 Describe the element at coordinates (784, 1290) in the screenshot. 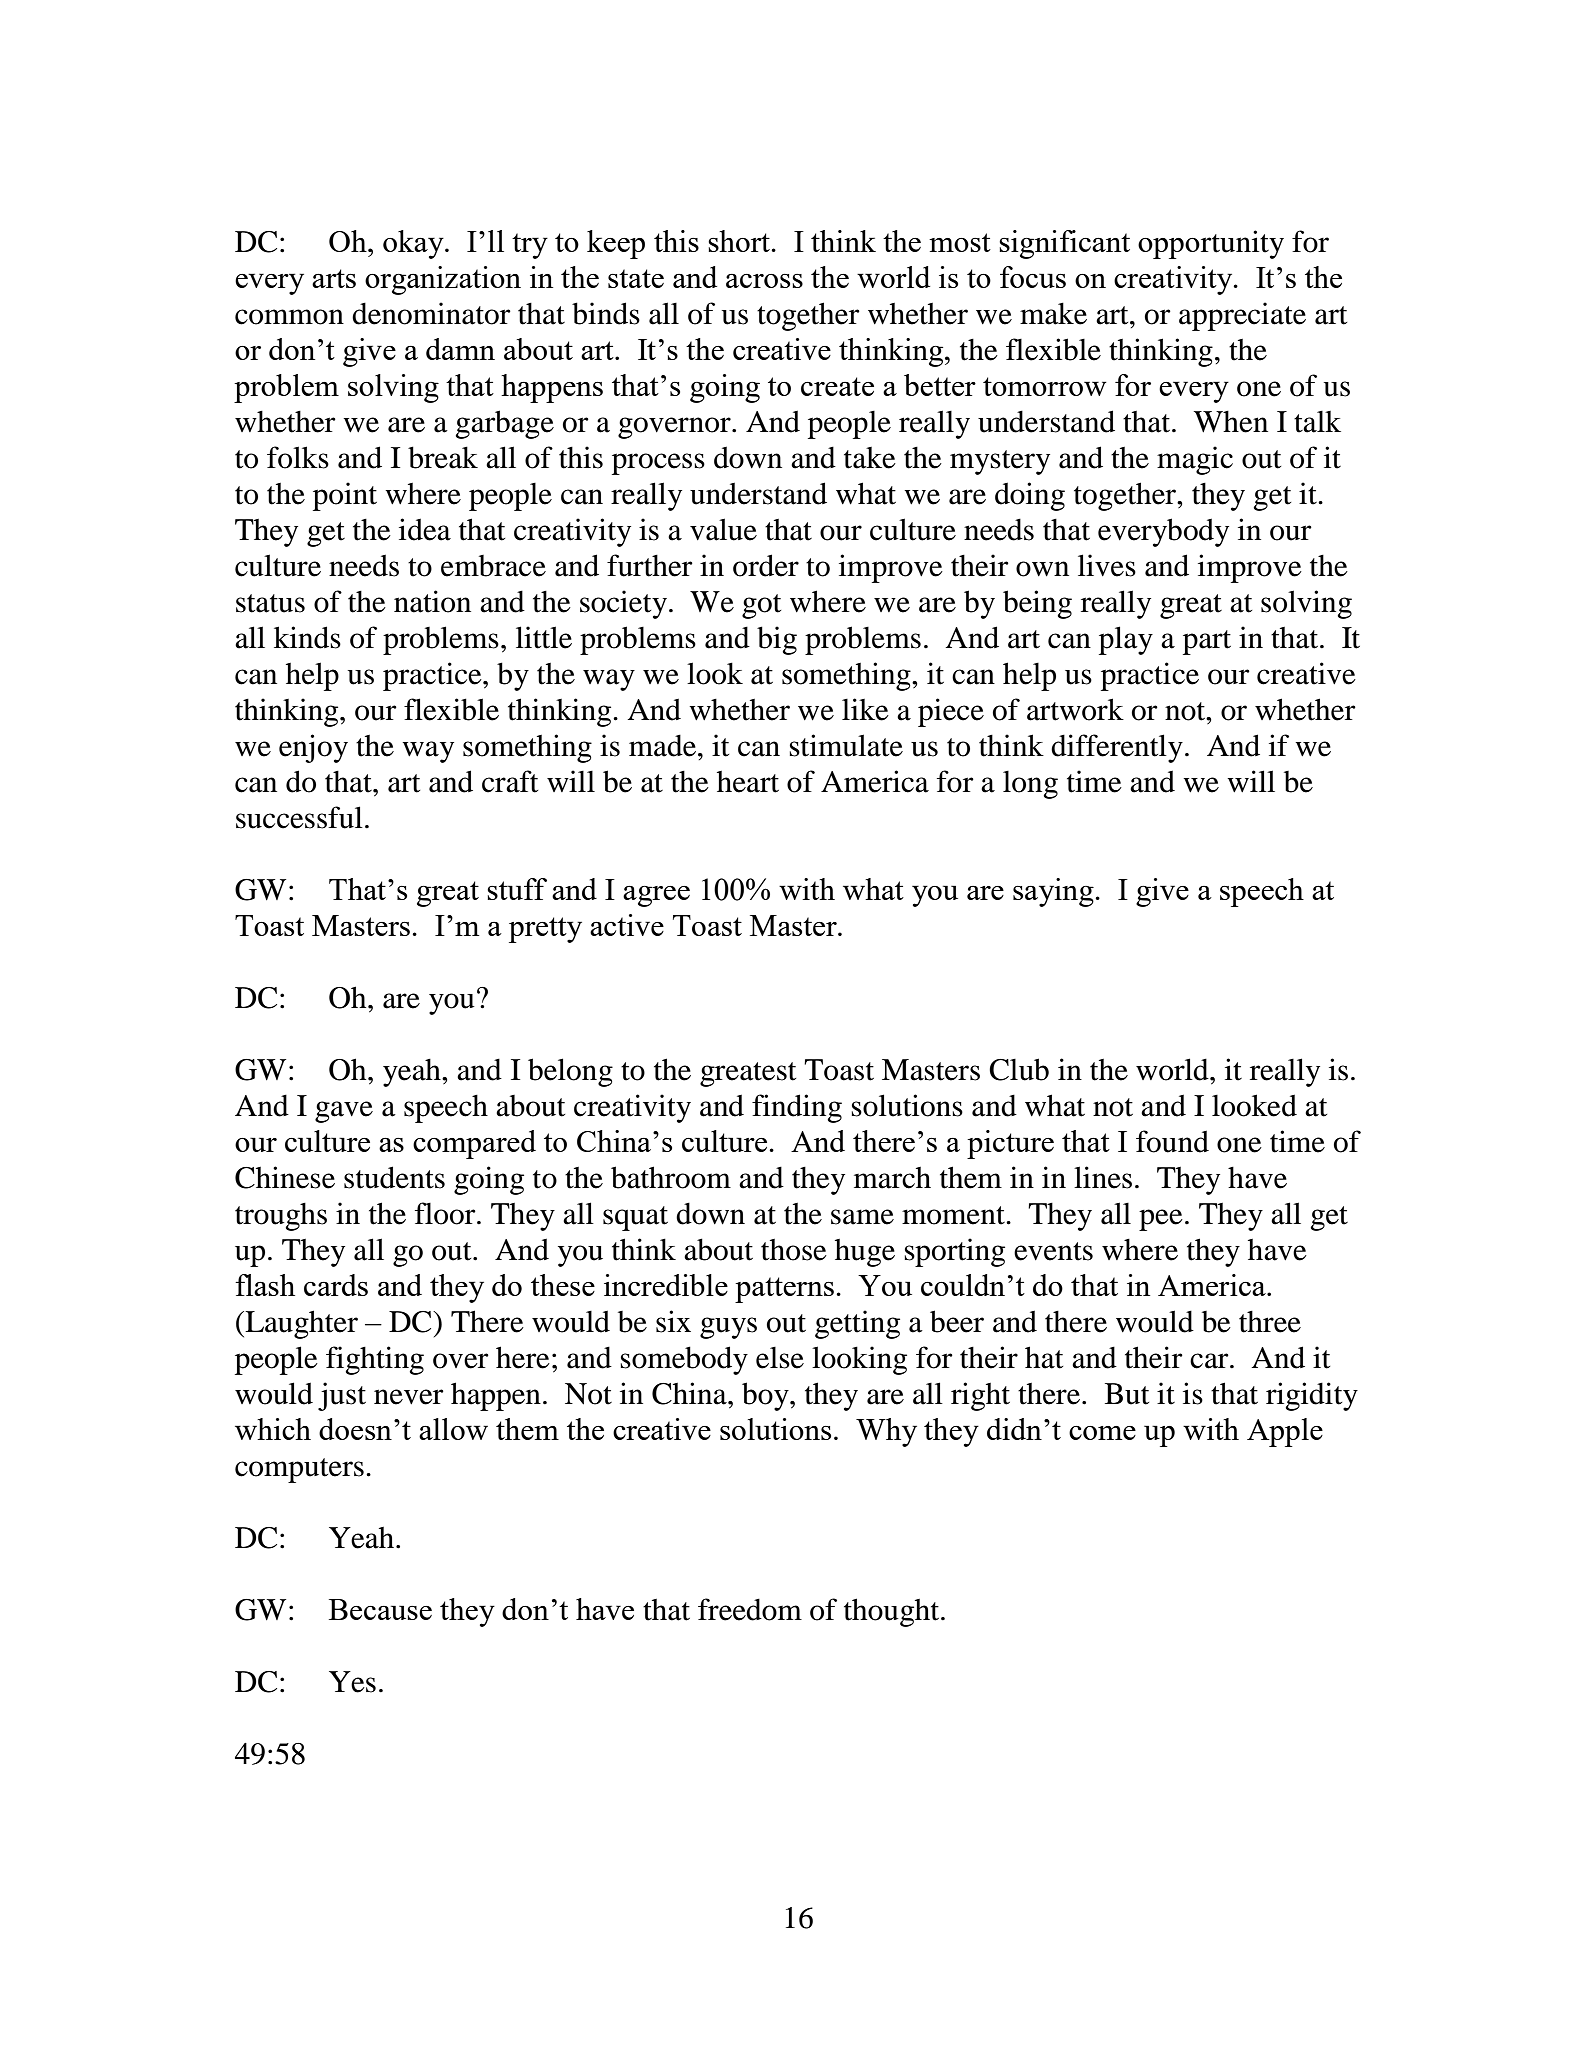

I see `patterns` at that location.
